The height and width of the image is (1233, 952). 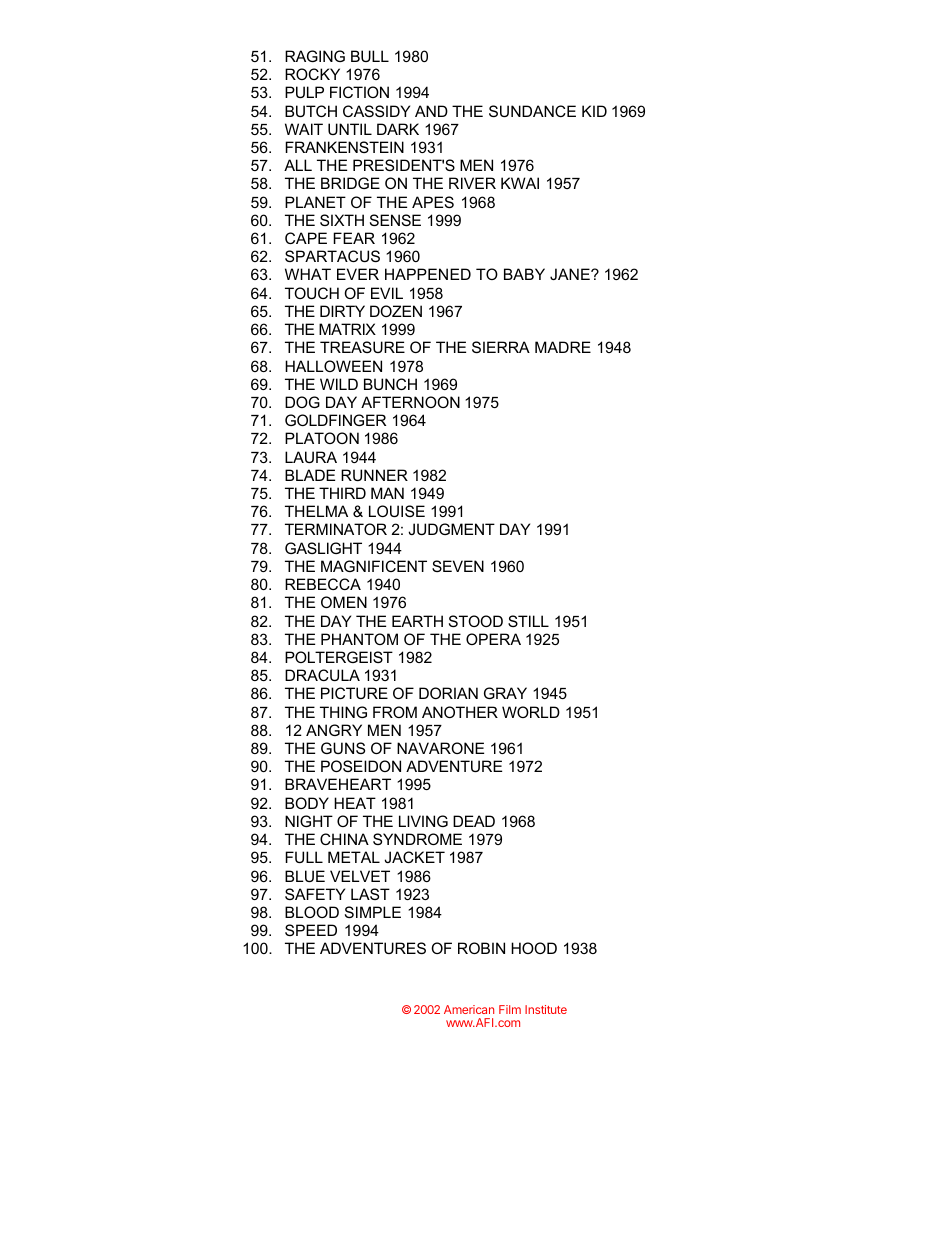 I want to click on SPEED, so click(x=311, y=930).
